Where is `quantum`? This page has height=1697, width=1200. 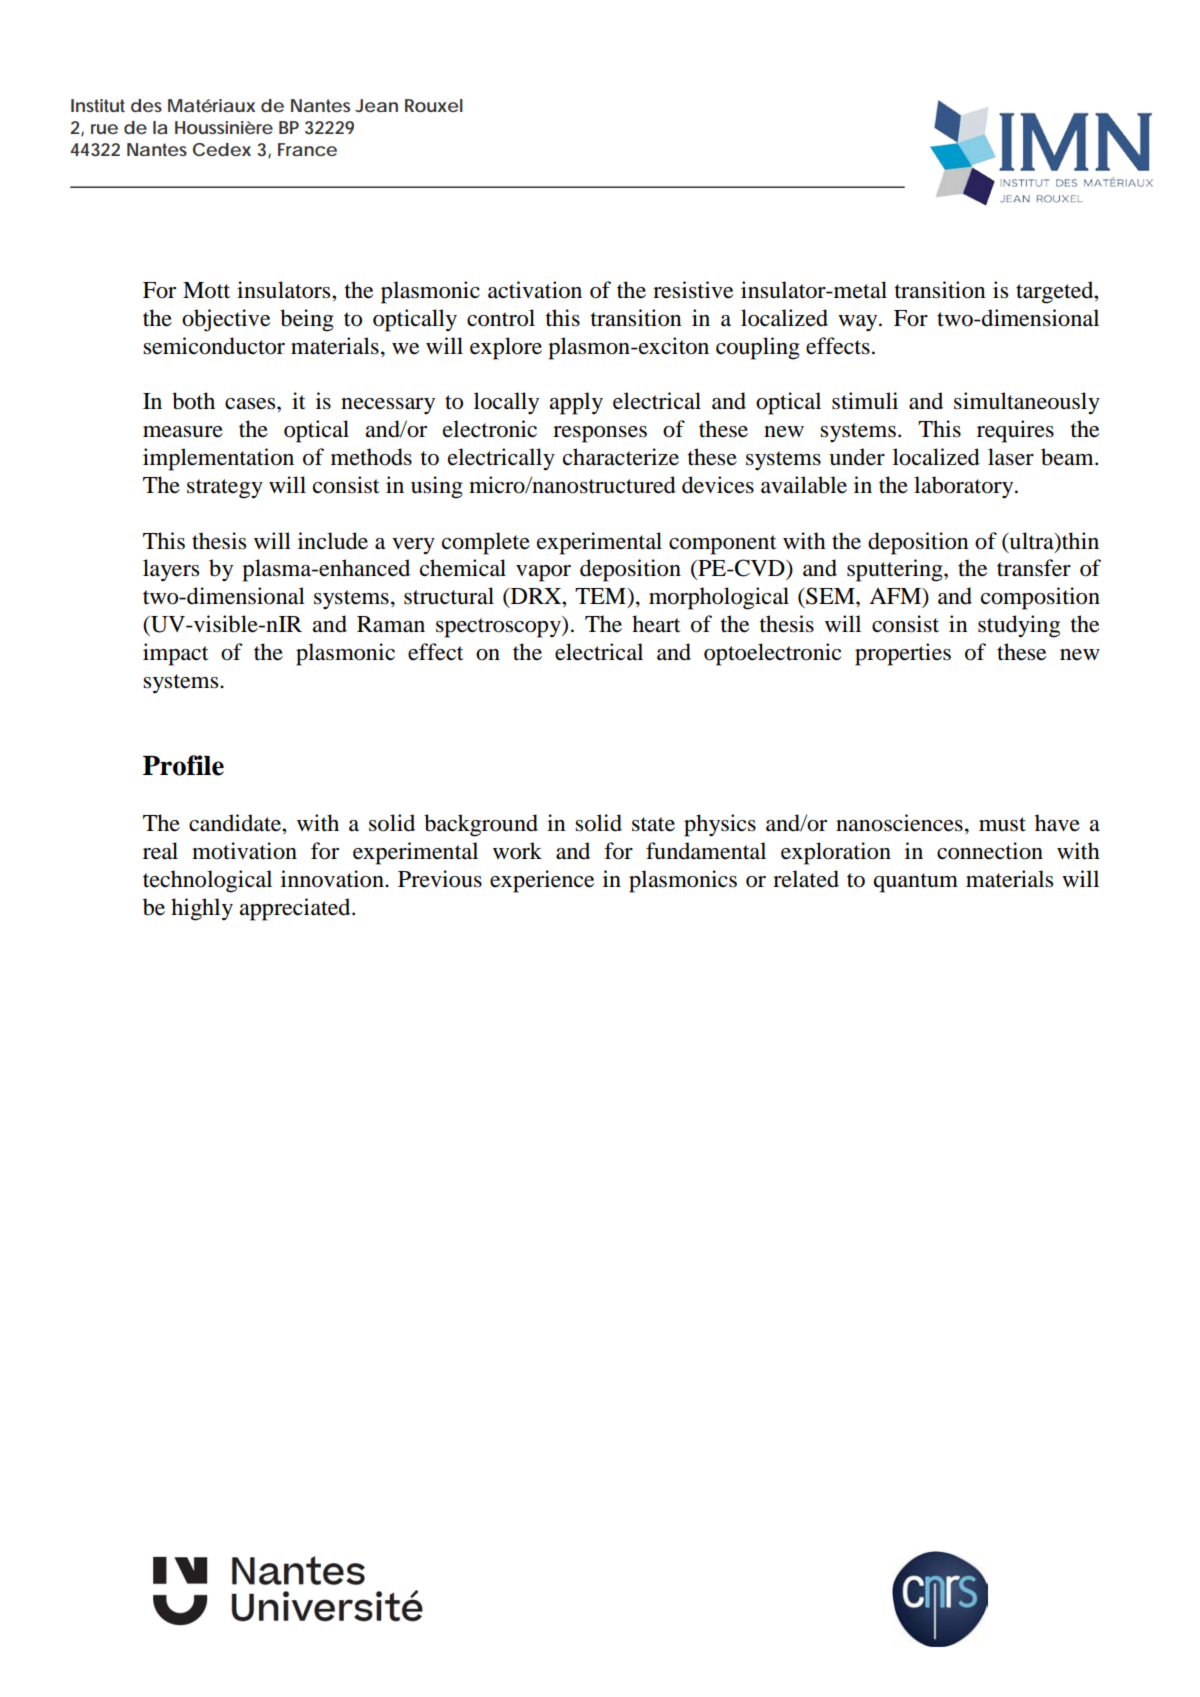 quantum is located at coordinates (916, 883).
